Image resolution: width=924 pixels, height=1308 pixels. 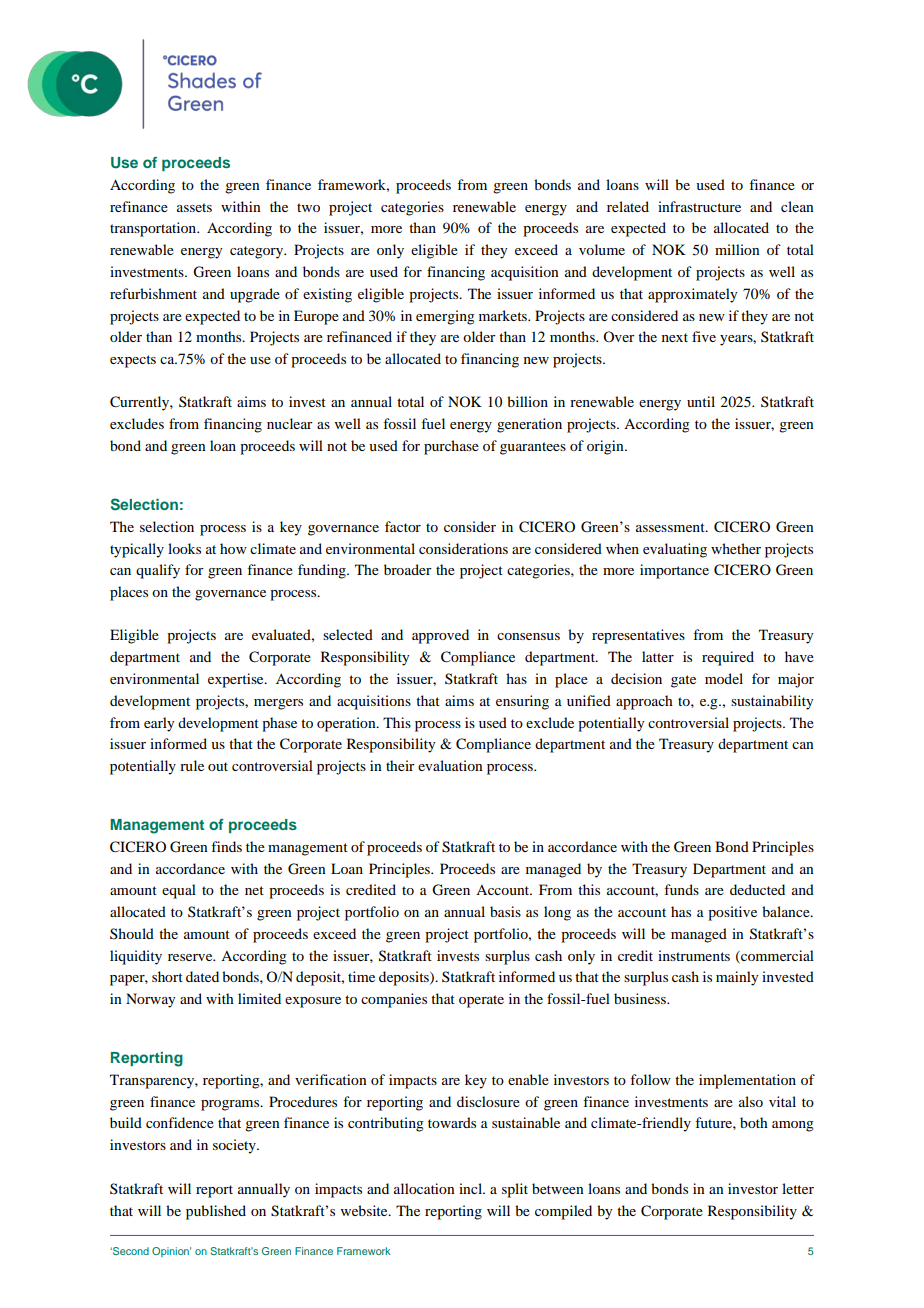 What do you see at coordinates (505, 911) in the page?
I see `basis` at bounding box center [505, 911].
